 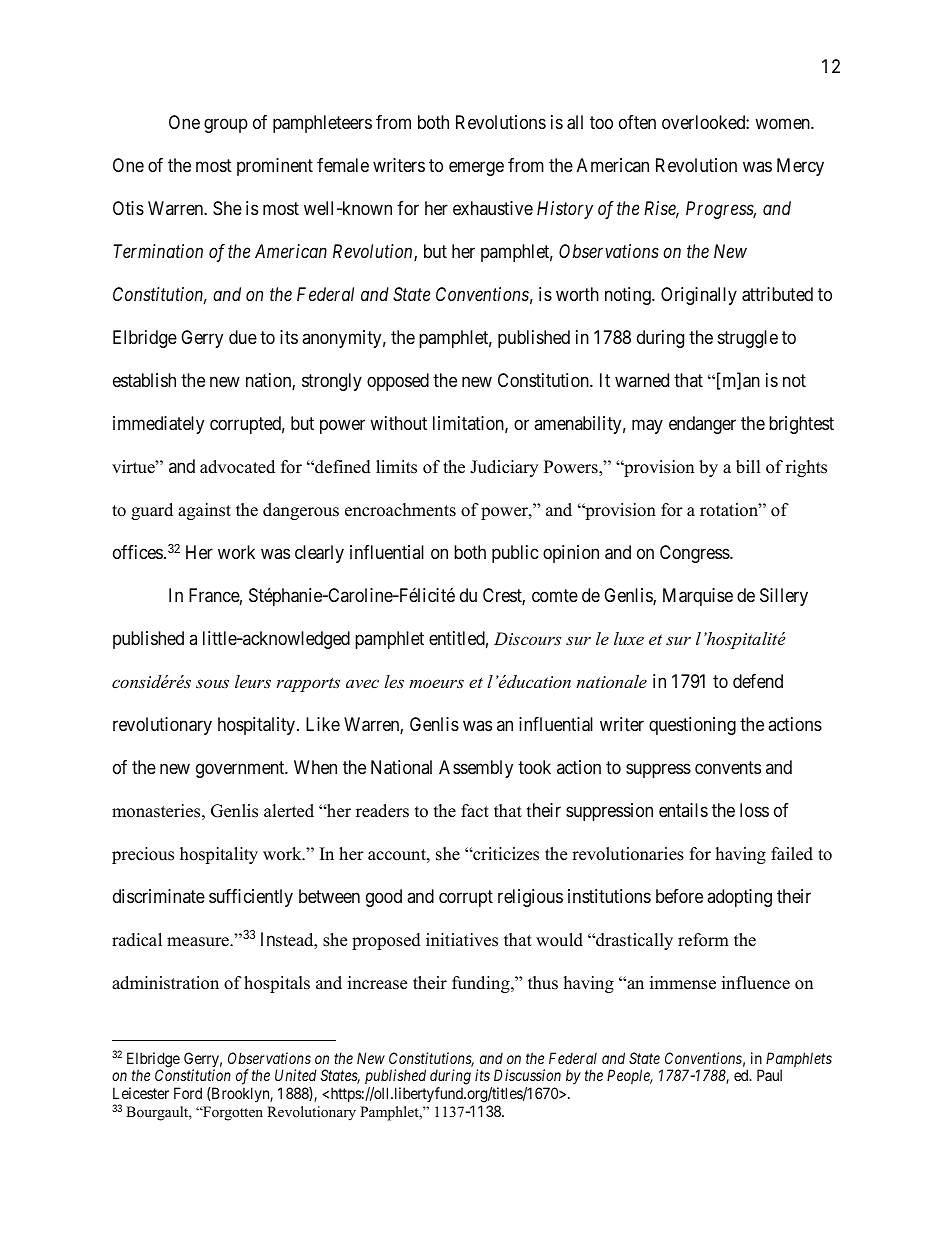 I want to click on funding, so click(x=482, y=984).
